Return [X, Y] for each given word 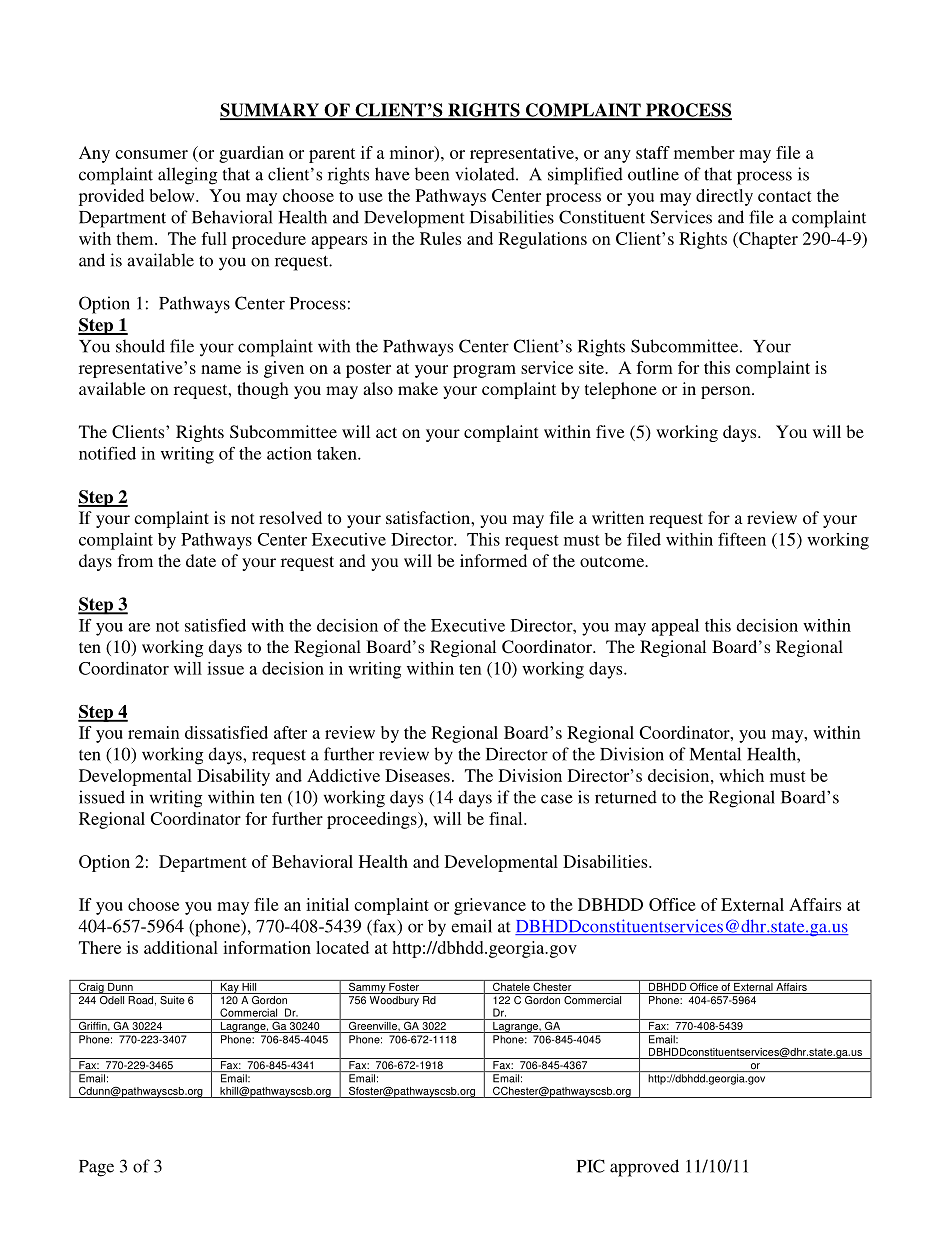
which [741, 775]
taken [338, 453]
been [432, 174]
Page [96, 1168]
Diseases [417, 775]
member [704, 152]
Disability [233, 777]
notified [107, 453]
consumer [151, 154]
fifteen [742, 539]
